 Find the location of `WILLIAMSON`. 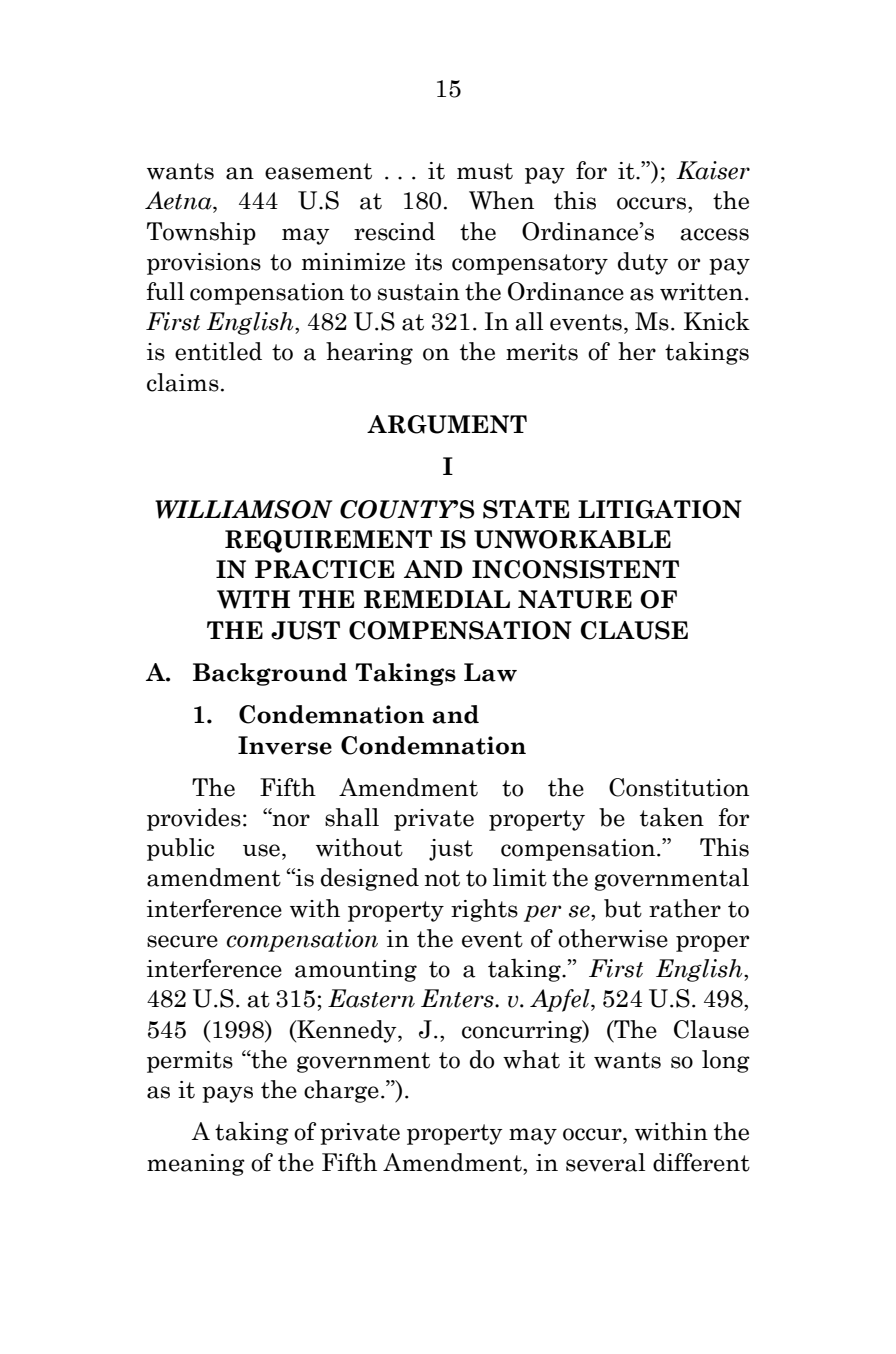

WILLIAMSON is located at coordinates (244, 509).
